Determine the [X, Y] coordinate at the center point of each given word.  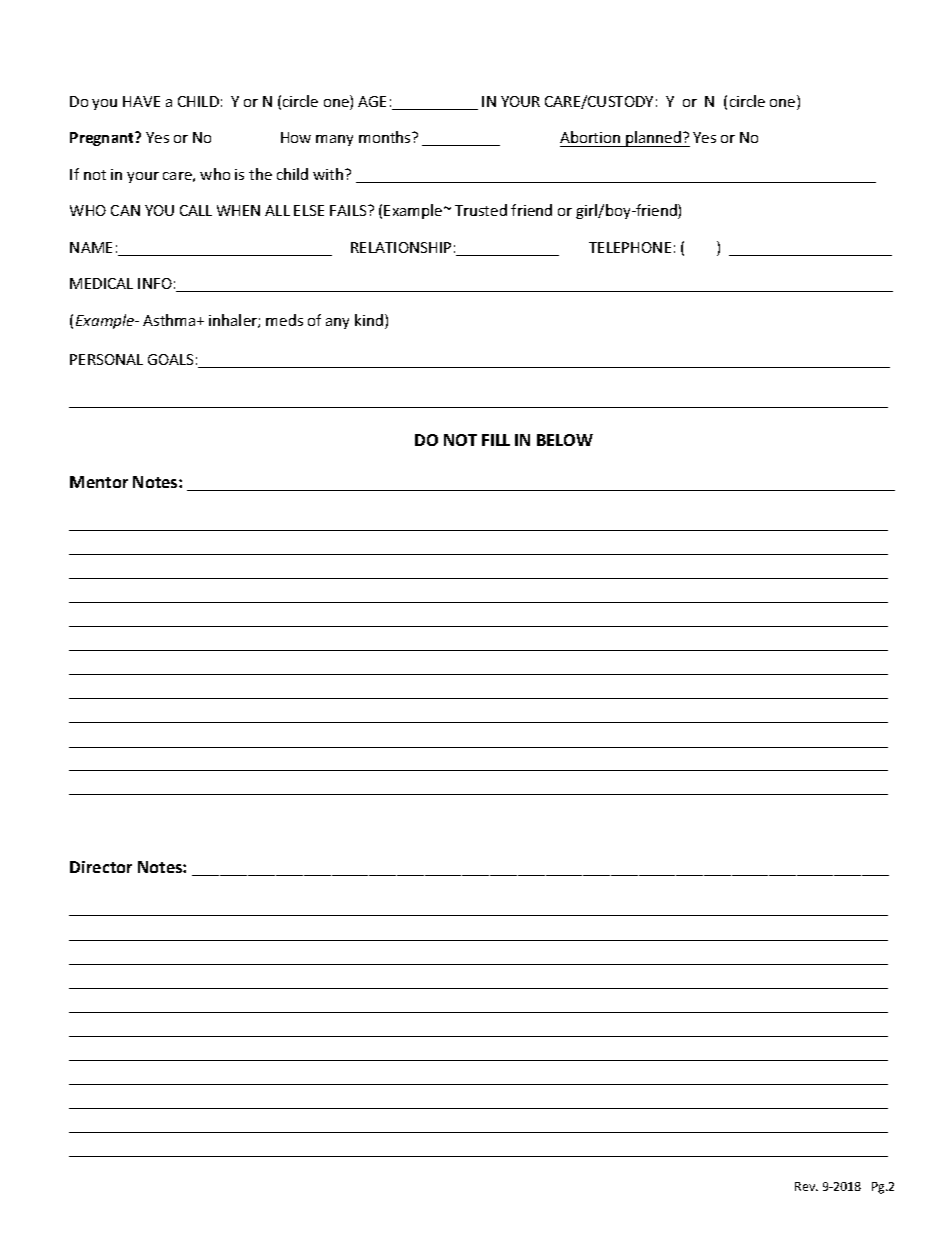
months [386, 137]
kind [369, 320]
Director [101, 867]
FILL [496, 440]
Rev [806, 1186]
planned [653, 139]
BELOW [565, 440]
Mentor [99, 482]
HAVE [141, 101]
